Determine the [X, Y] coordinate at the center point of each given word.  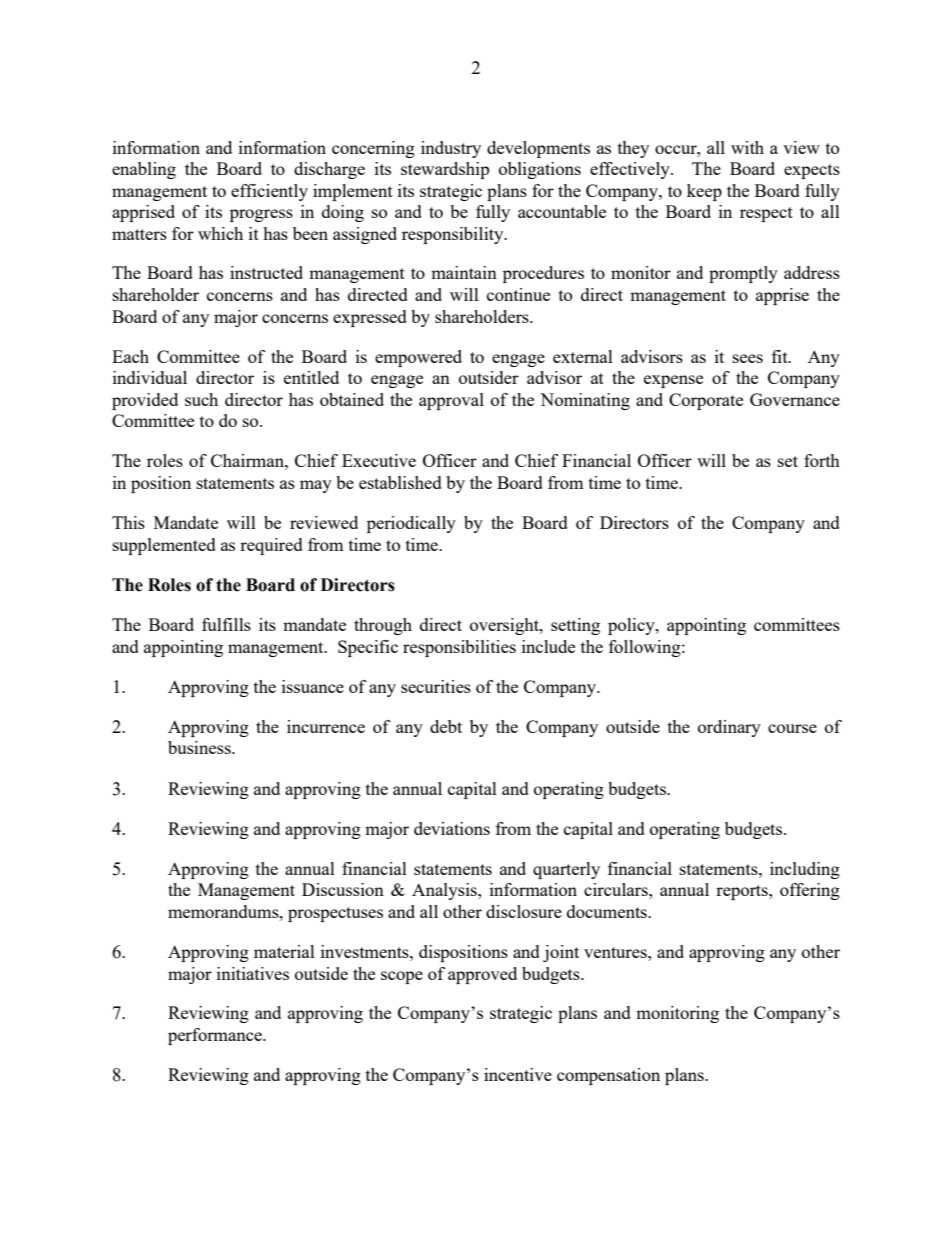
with [747, 147]
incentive [518, 1074]
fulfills [226, 624]
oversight [505, 626]
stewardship [445, 170]
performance [216, 1036]
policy [632, 626]
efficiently [269, 192]
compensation [608, 1076]
